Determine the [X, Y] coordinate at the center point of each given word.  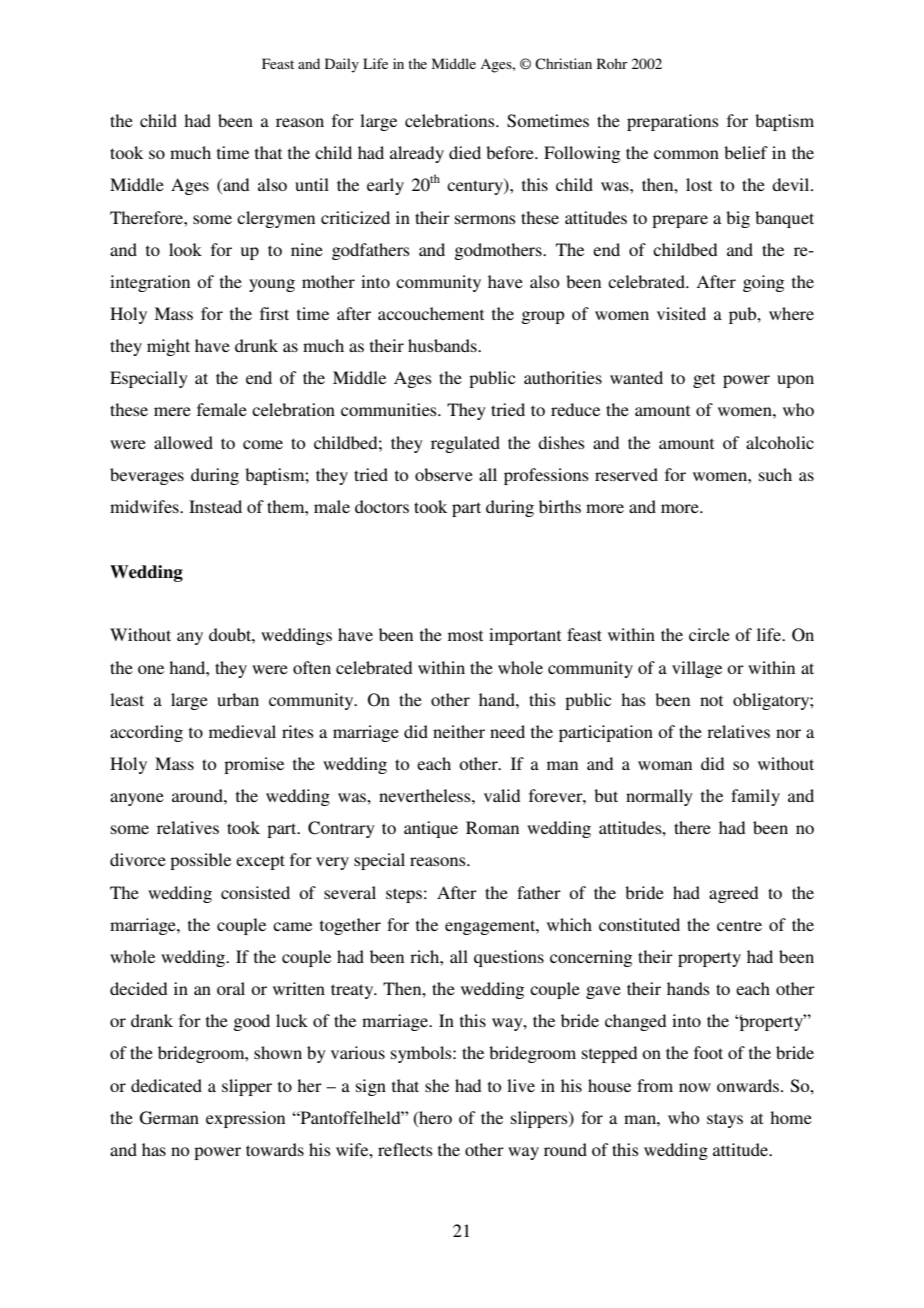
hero [434, 1118]
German [169, 1118]
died [465, 152]
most [465, 635]
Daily [342, 65]
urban [238, 699]
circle [709, 634]
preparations [673, 122]
